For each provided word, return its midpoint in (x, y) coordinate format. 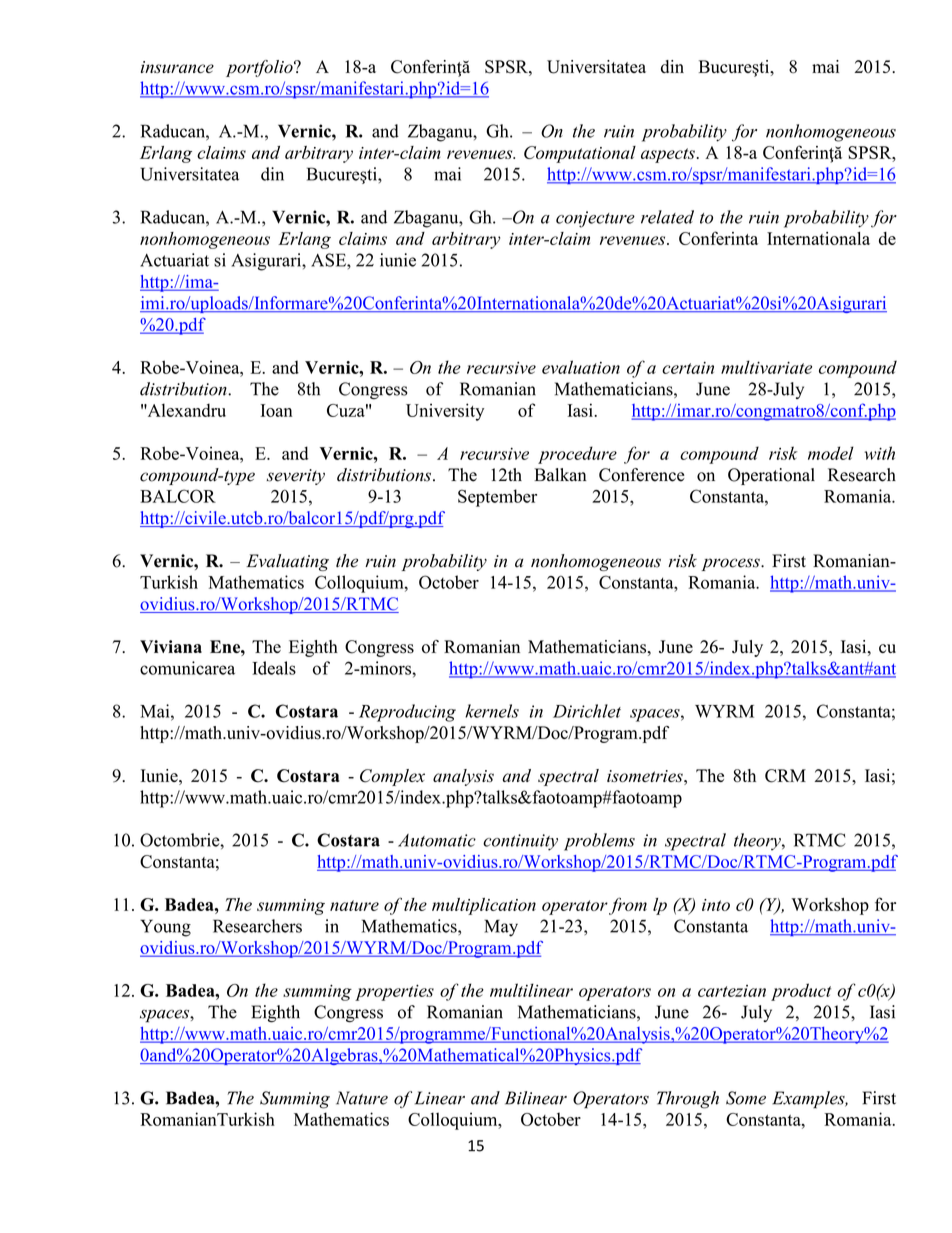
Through (688, 1100)
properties (394, 992)
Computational (580, 154)
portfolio (260, 68)
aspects (668, 155)
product (801, 992)
